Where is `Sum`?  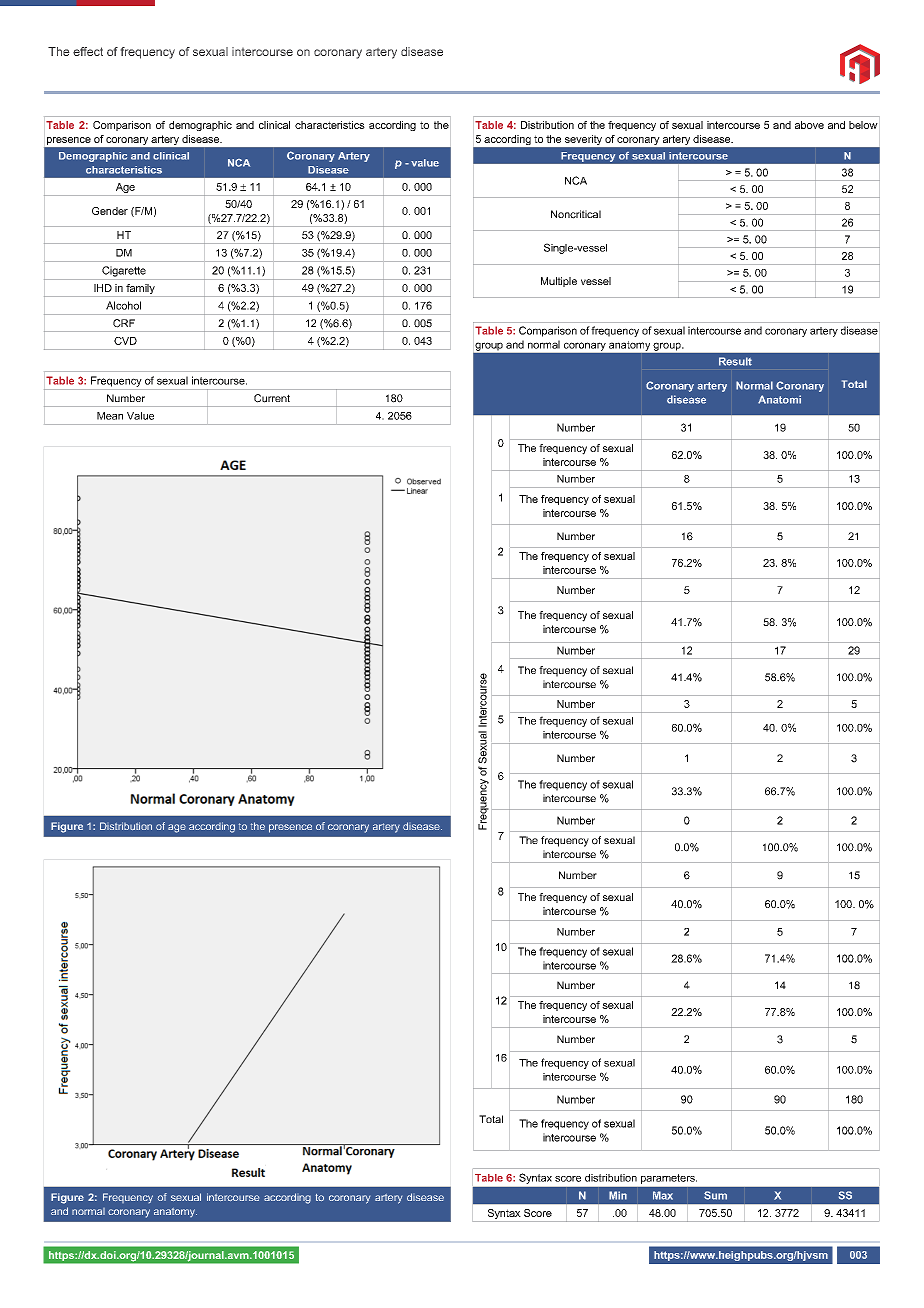 Sum is located at coordinates (715, 1195).
